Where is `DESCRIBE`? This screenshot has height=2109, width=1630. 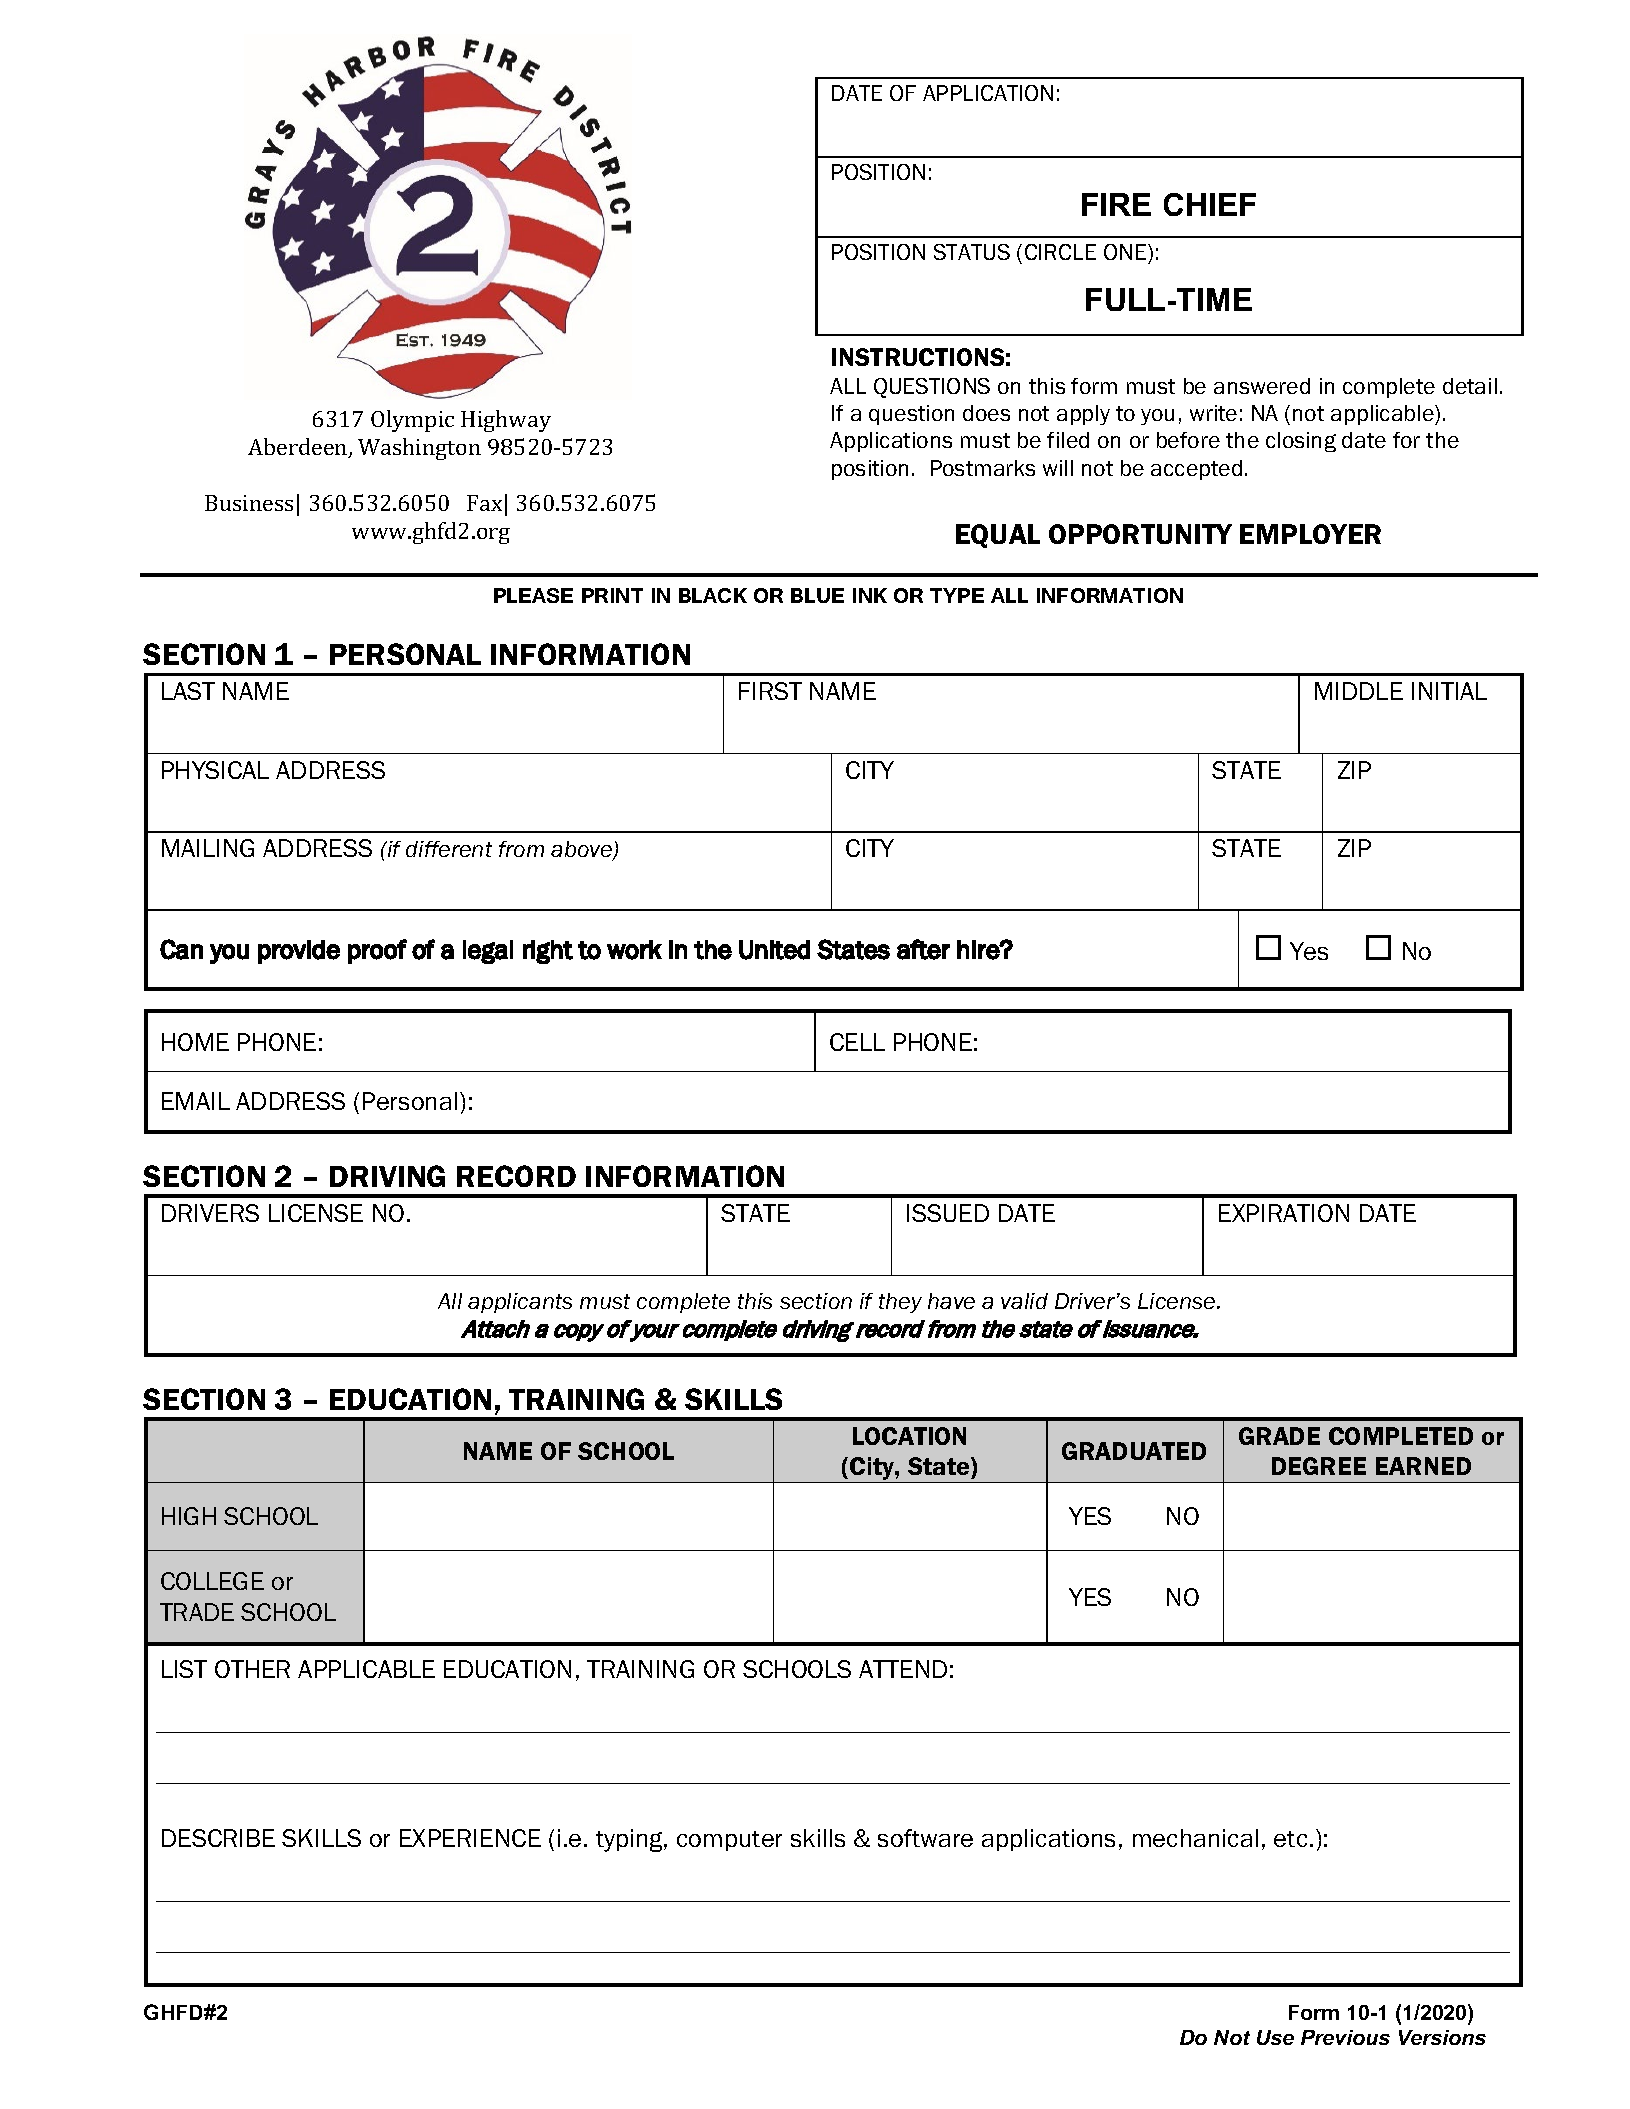
DESCRIBE is located at coordinates (218, 1838).
